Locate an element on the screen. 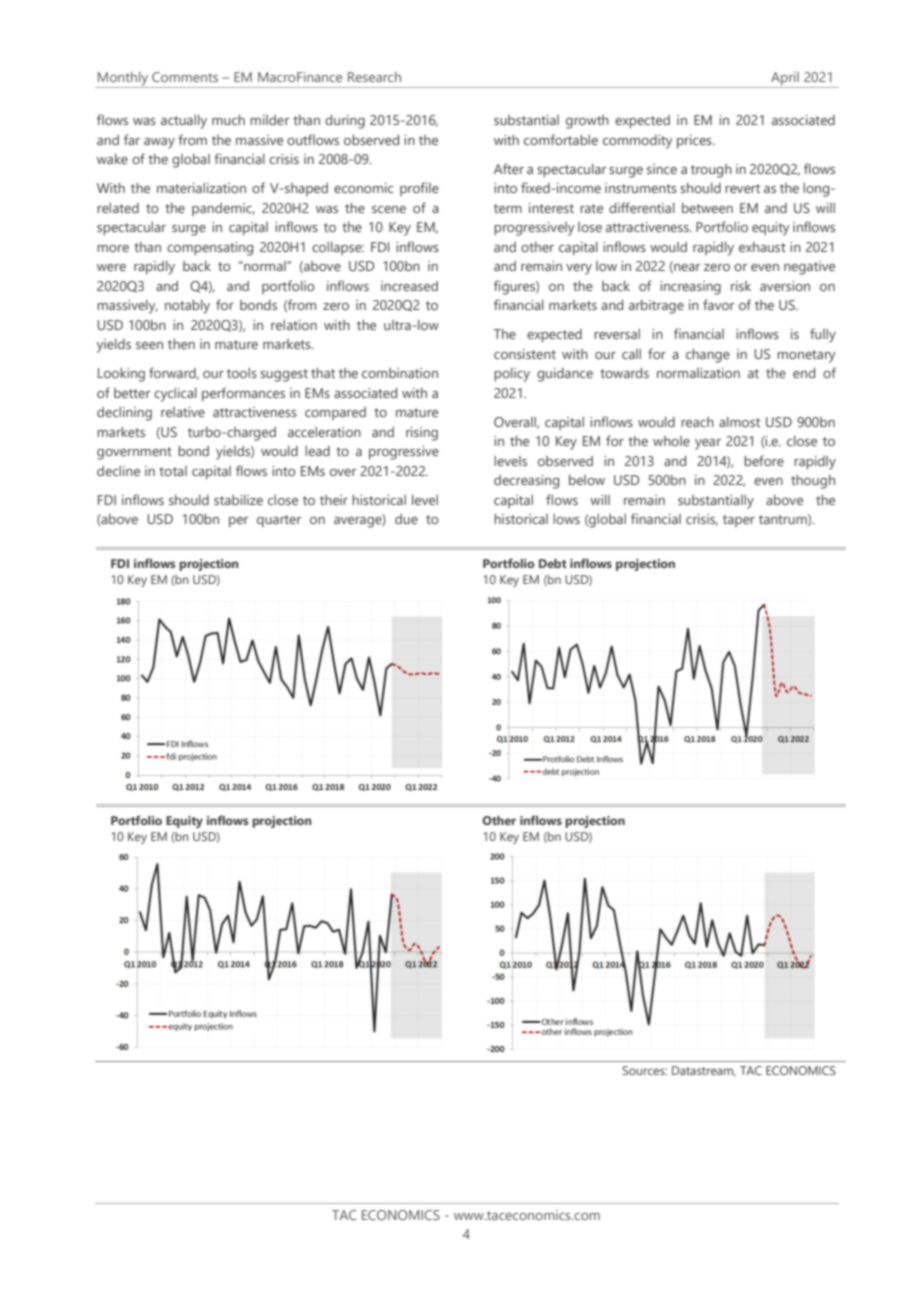  almost is located at coordinates (739, 422).
